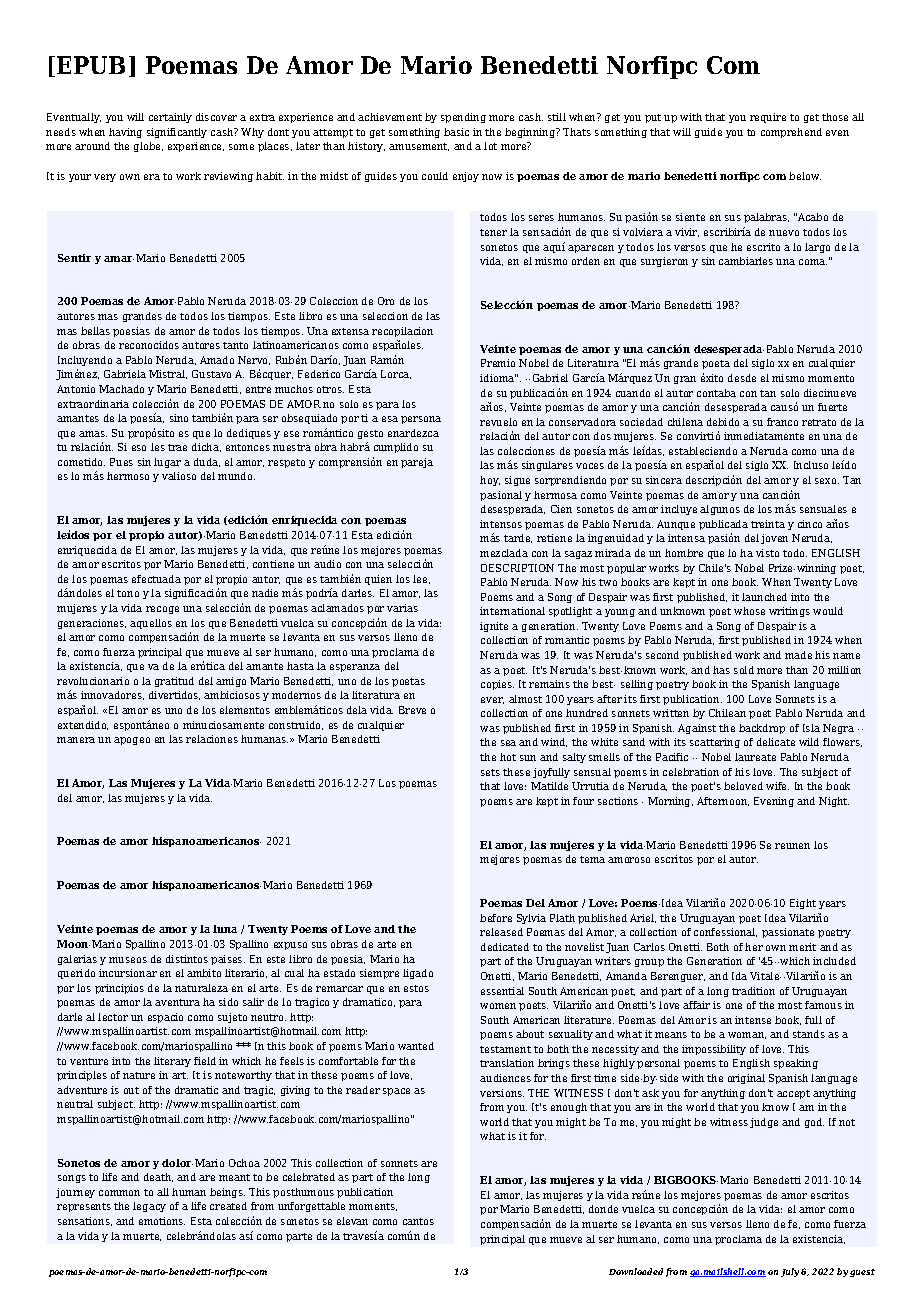 The height and width of the image is (1308, 924). Describe the element at coordinates (162, 1221) in the image. I see `emotions` at that location.
